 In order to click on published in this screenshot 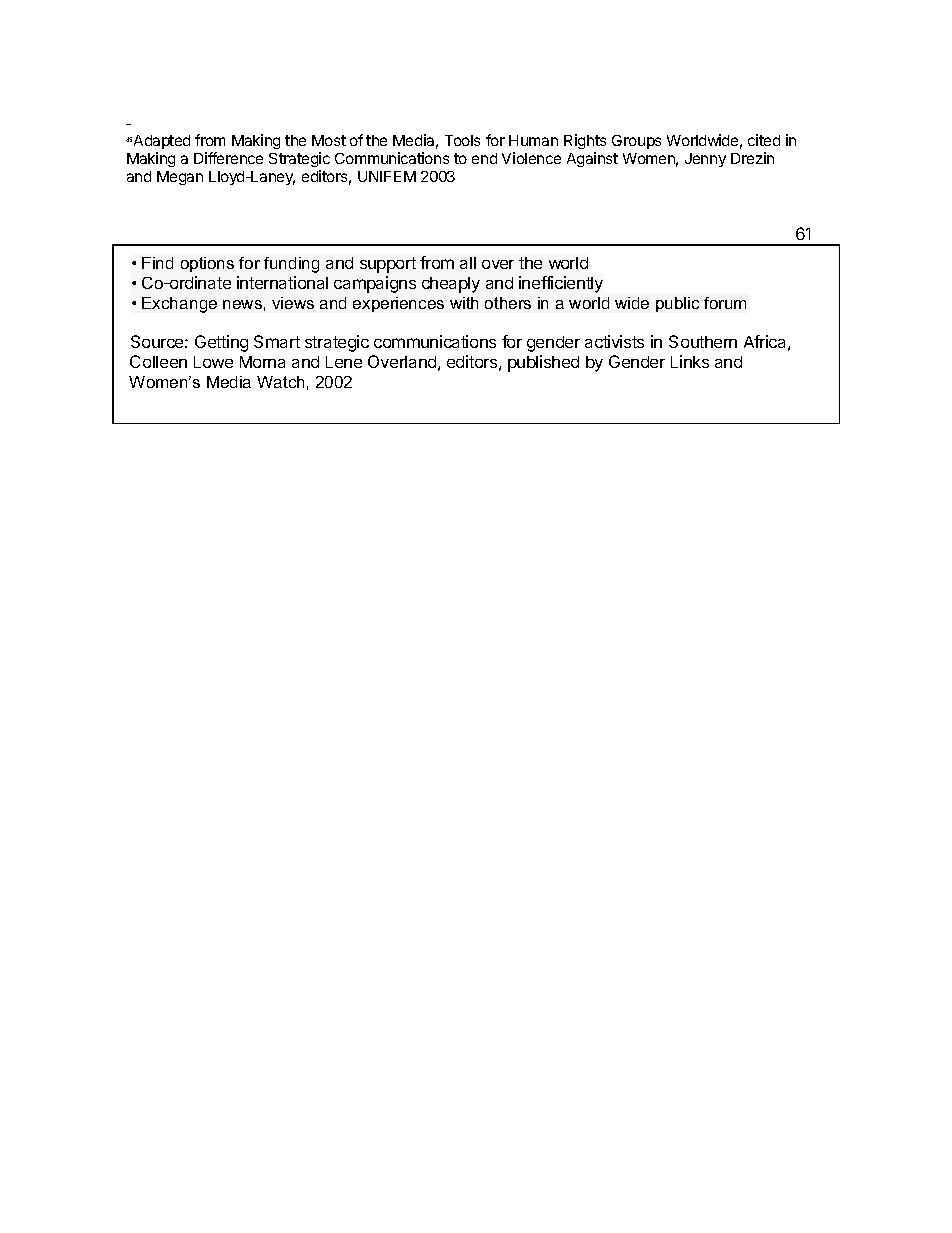, I will do `click(543, 363)`.
